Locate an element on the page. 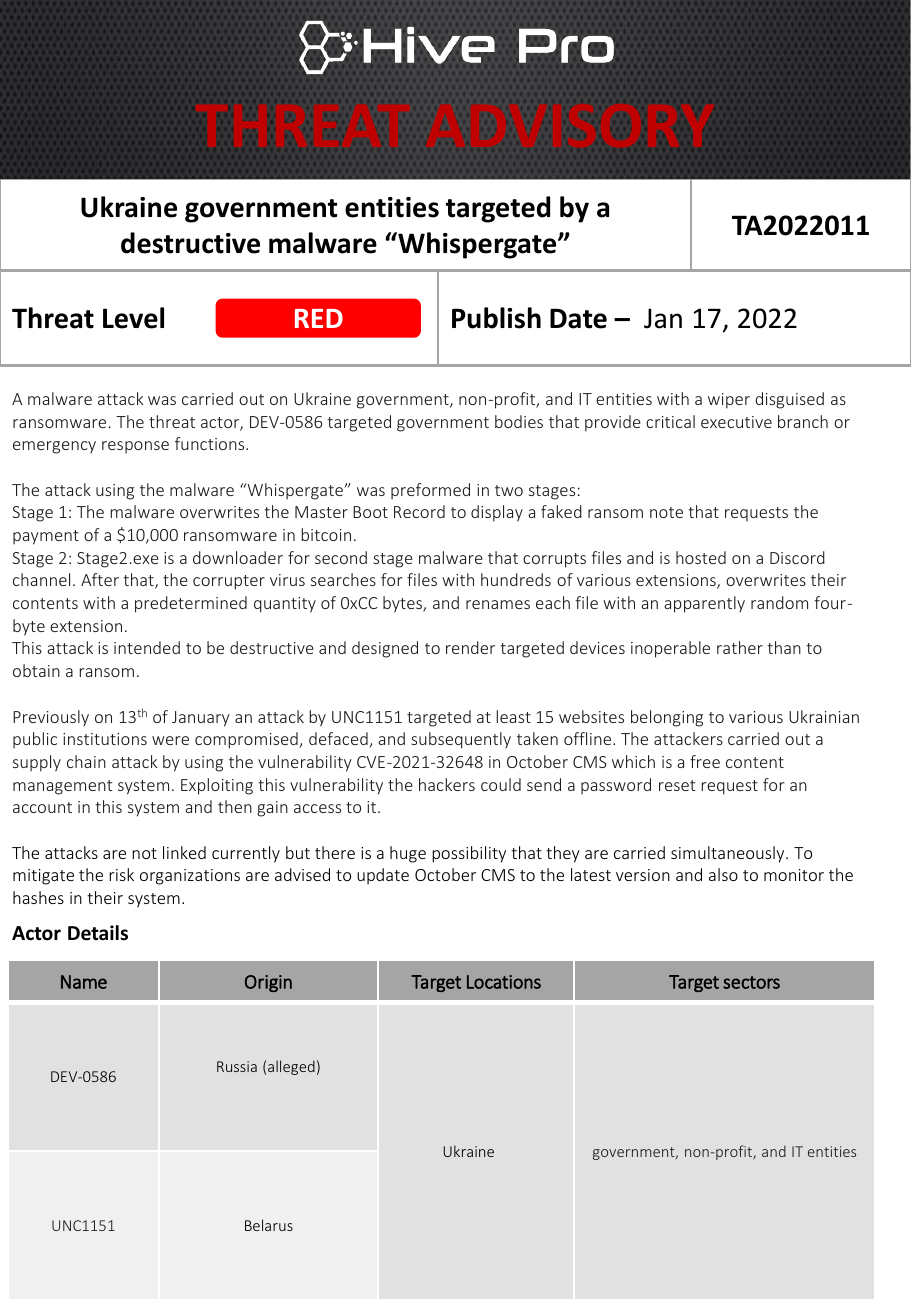 Image resolution: width=911 pixels, height=1316 pixels. free is located at coordinates (705, 761).
